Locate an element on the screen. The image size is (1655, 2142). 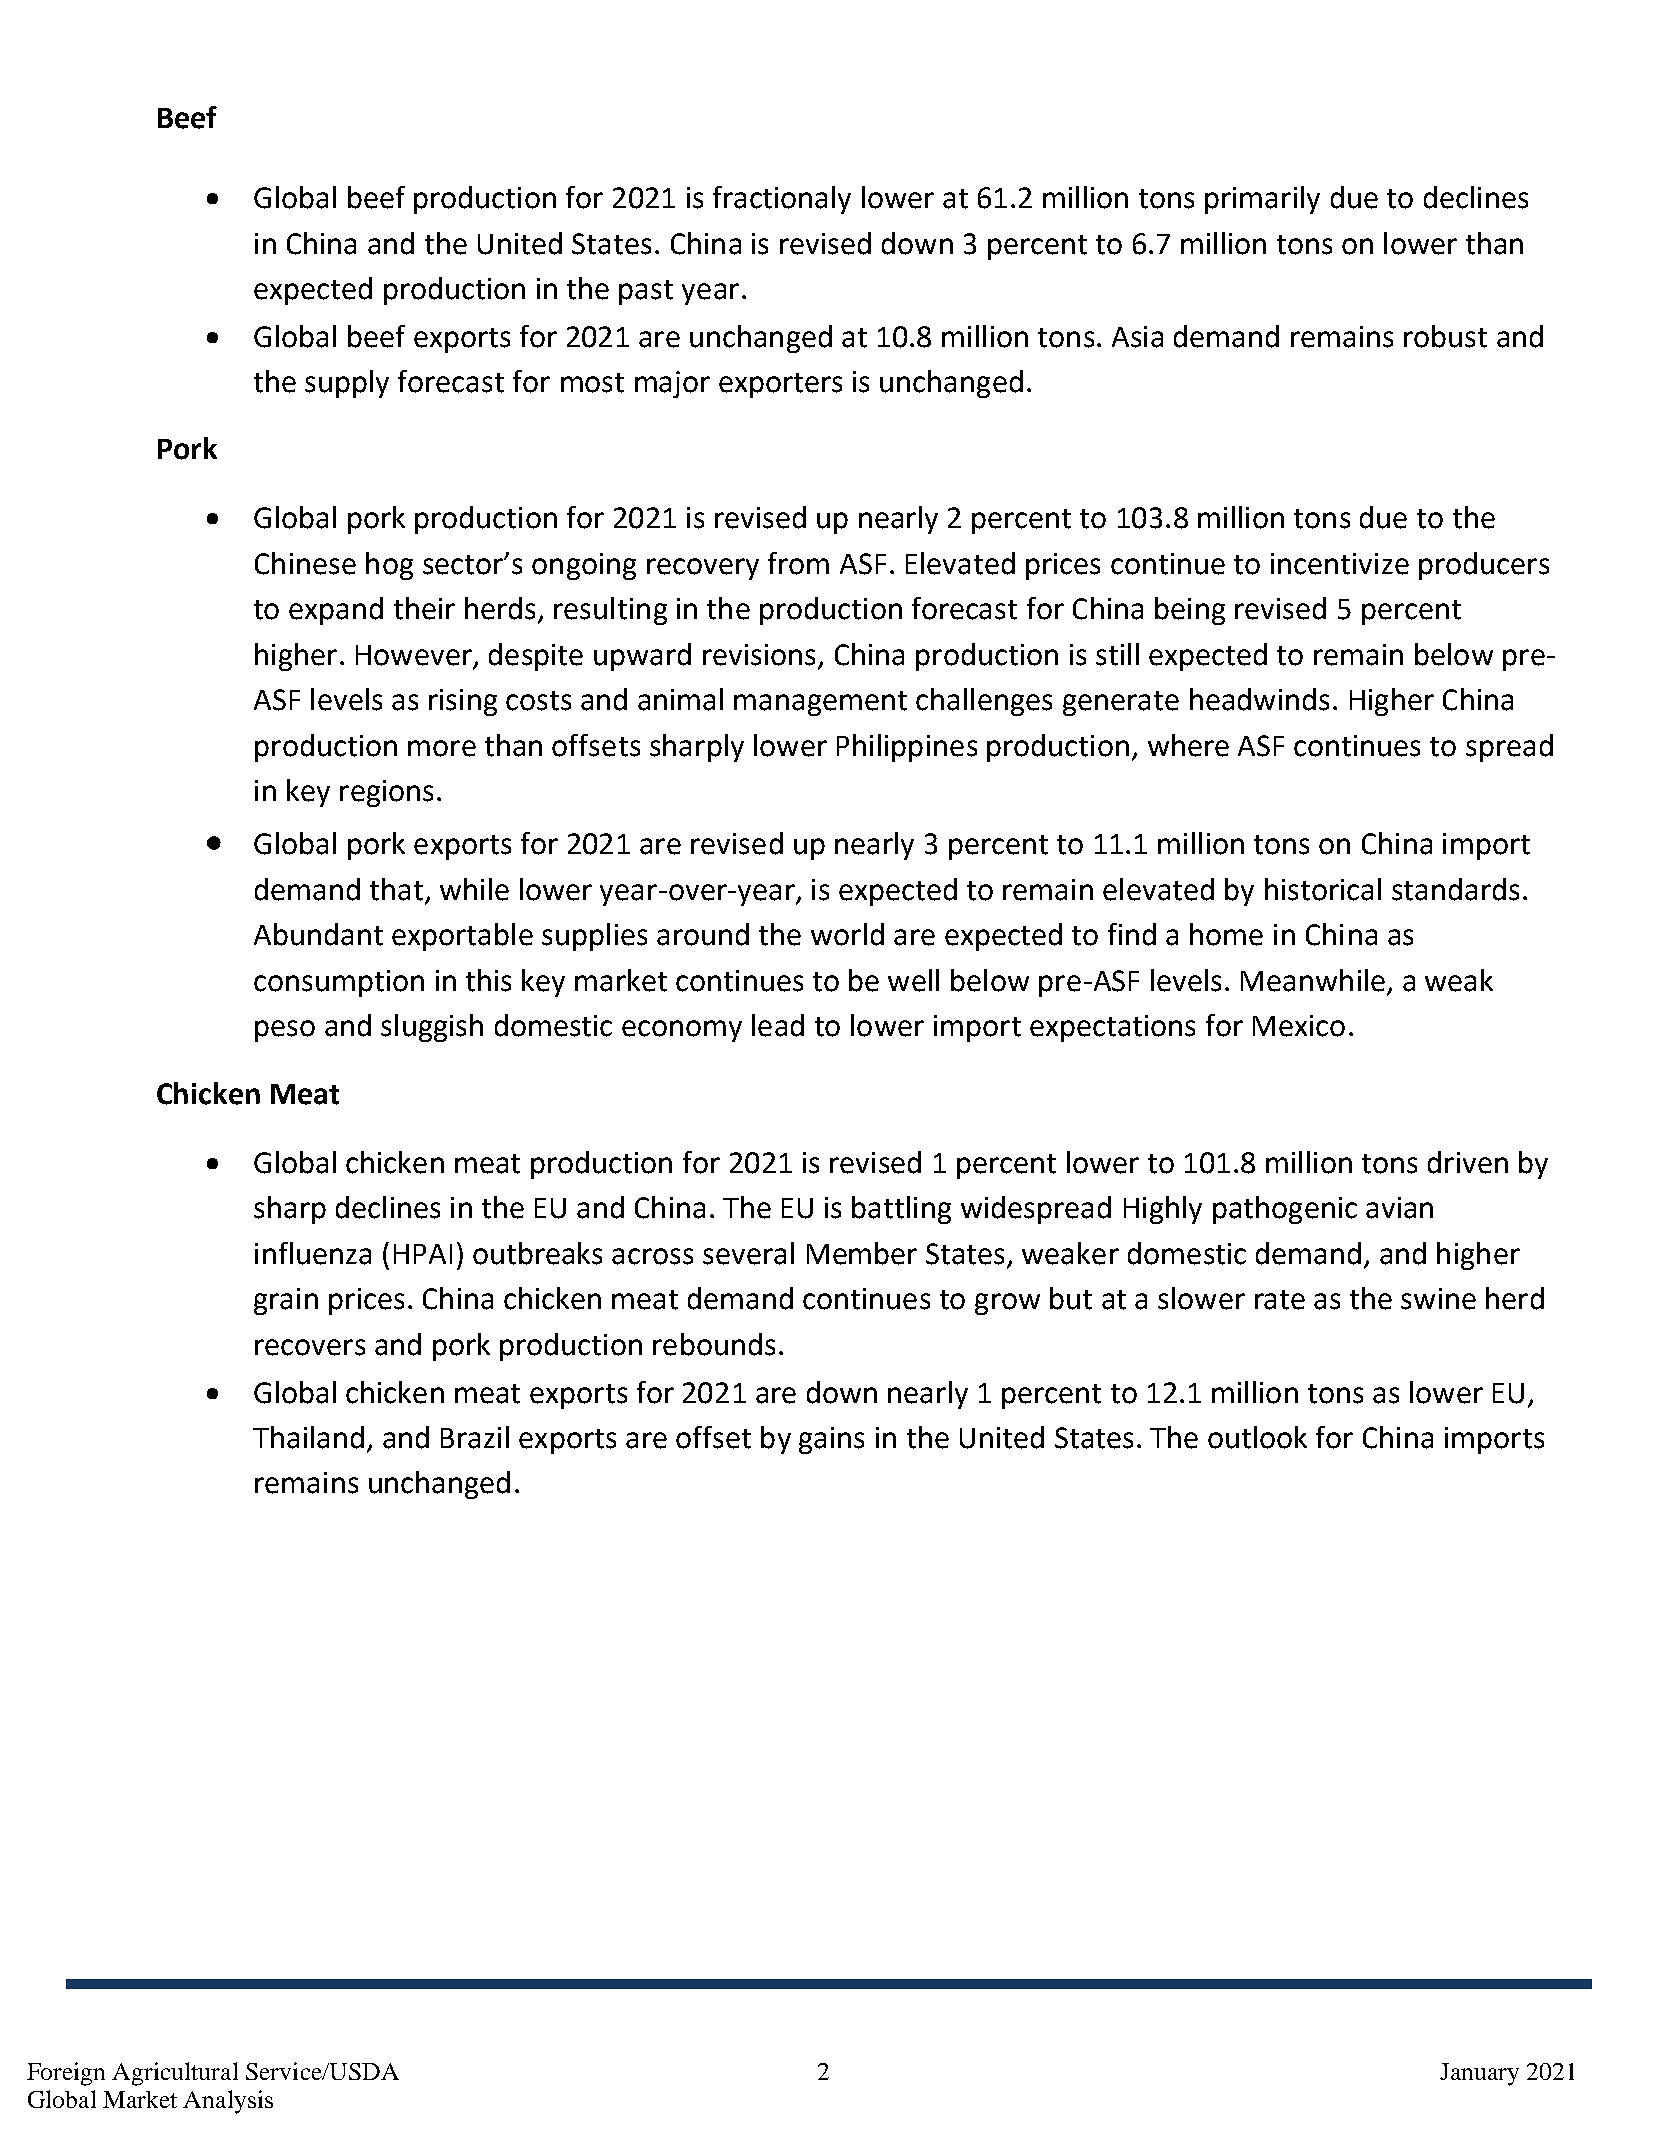
Analysis is located at coordinates (228, 2102).
